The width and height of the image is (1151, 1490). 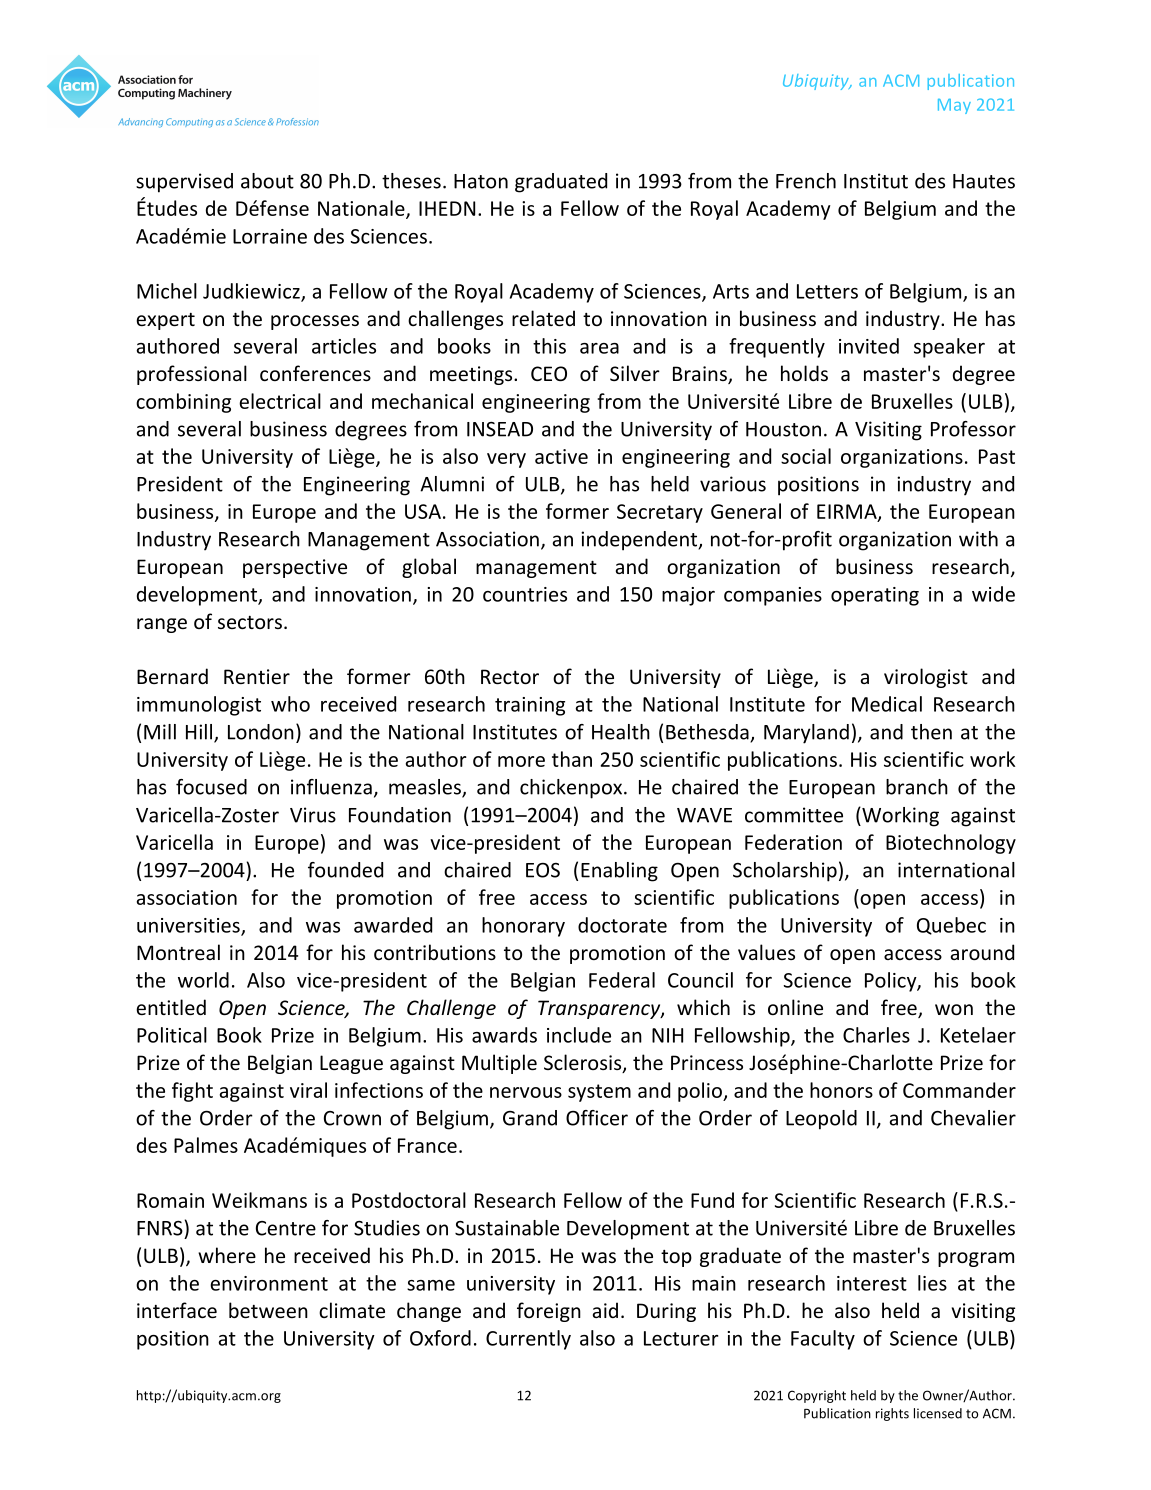 I want to click on theses, so click(x=411, y=181).
